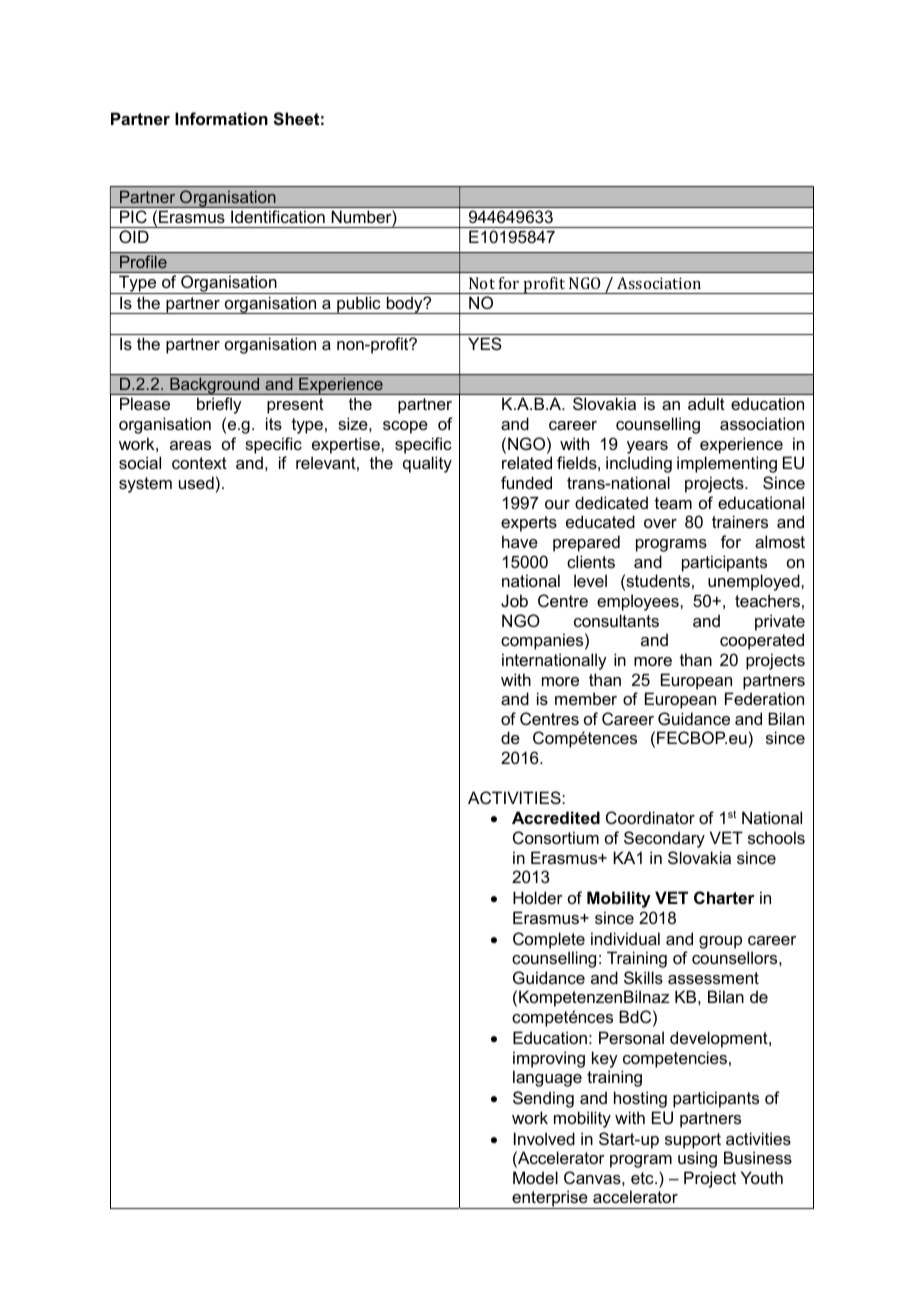  Describe the element at coordinates (221, 118) in the screenshot. I see `Information` at that location.
